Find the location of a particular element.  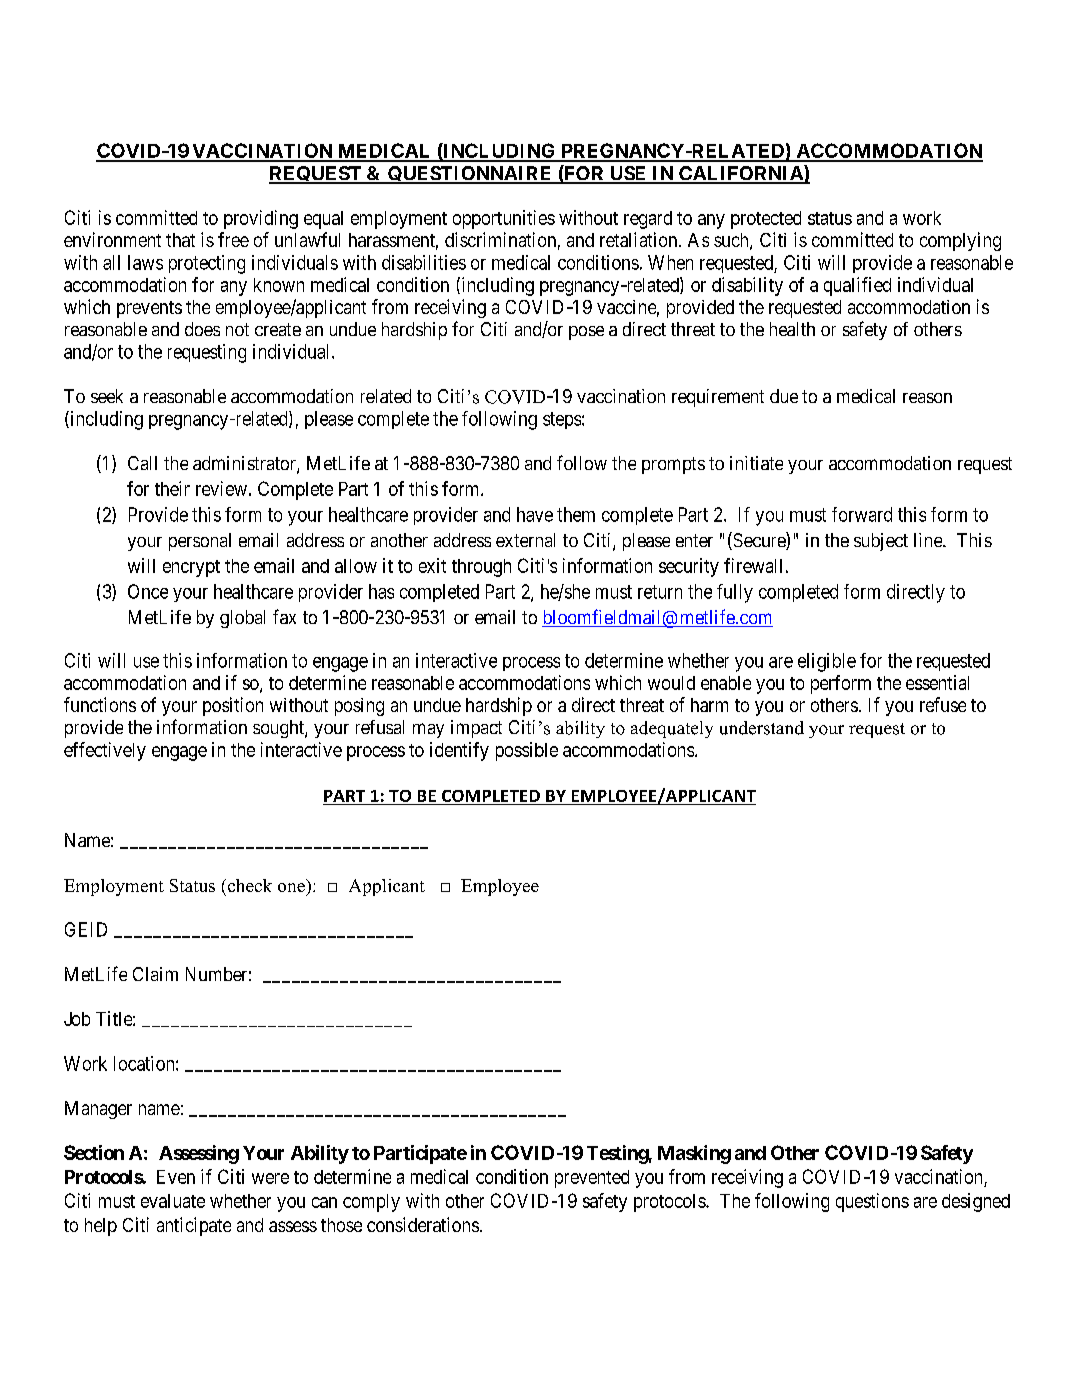

refuse is located at coordinates (943, 704).
